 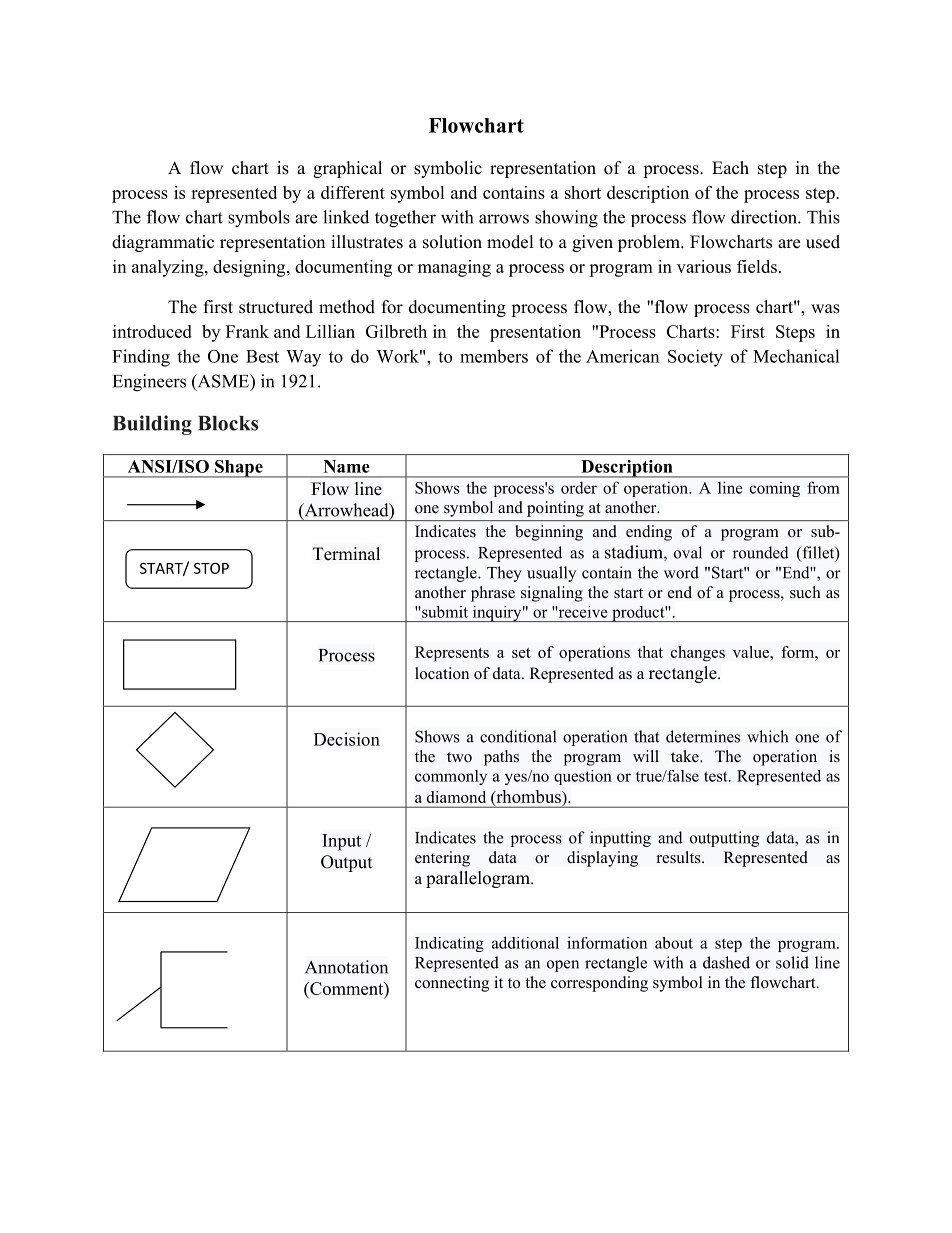 What do you see at coordinates (494, 356) in the page?
I see `members` at bounding box center [494, 356].
